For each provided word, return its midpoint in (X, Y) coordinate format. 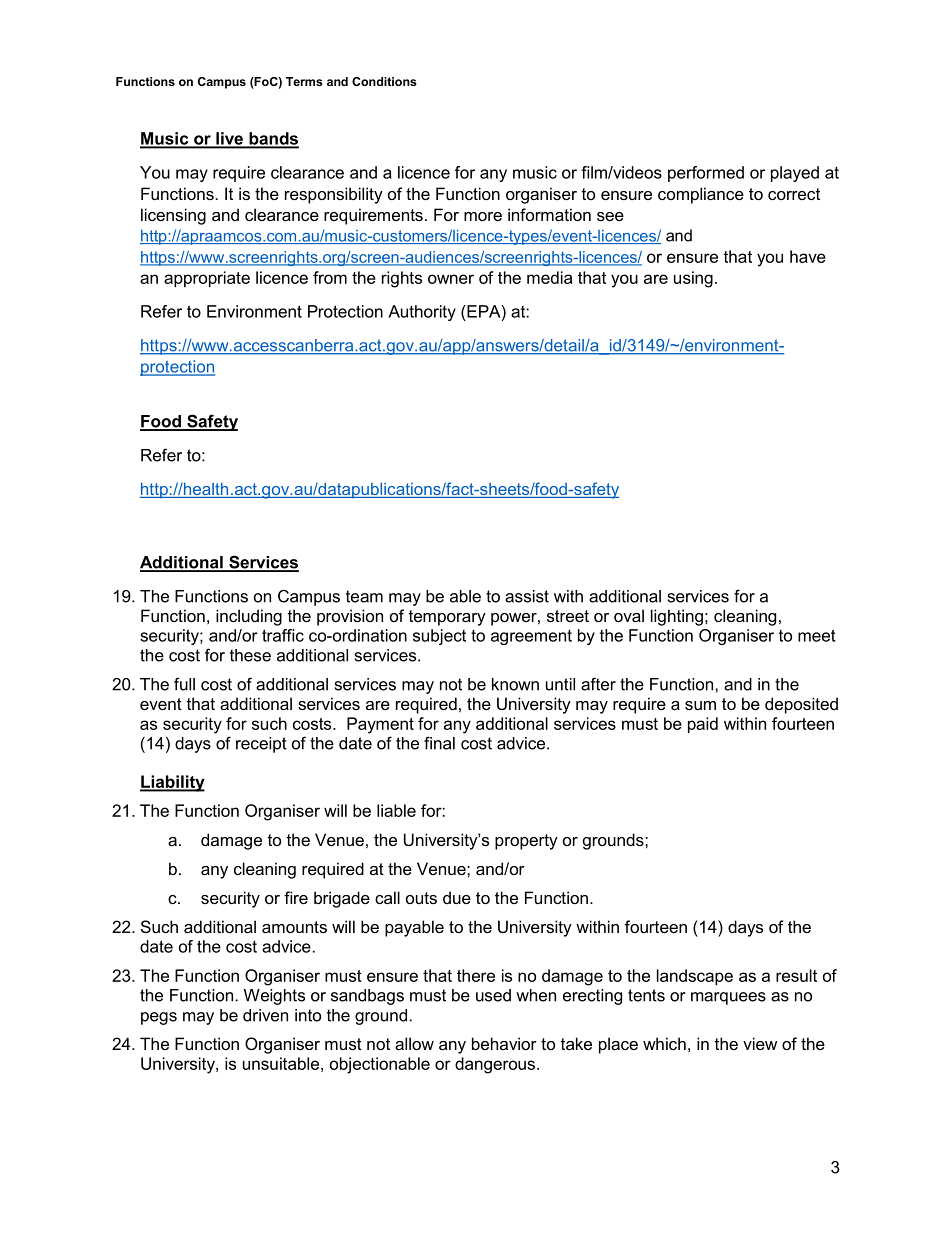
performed (706, 174)
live (229, 139)
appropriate (207, 279)
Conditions (384, 81)
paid (703, 725)
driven (265, 1015)
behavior (504, 1043)
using (693, 279)
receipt (261, 745)
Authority (422, 313)
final (439, 743)
